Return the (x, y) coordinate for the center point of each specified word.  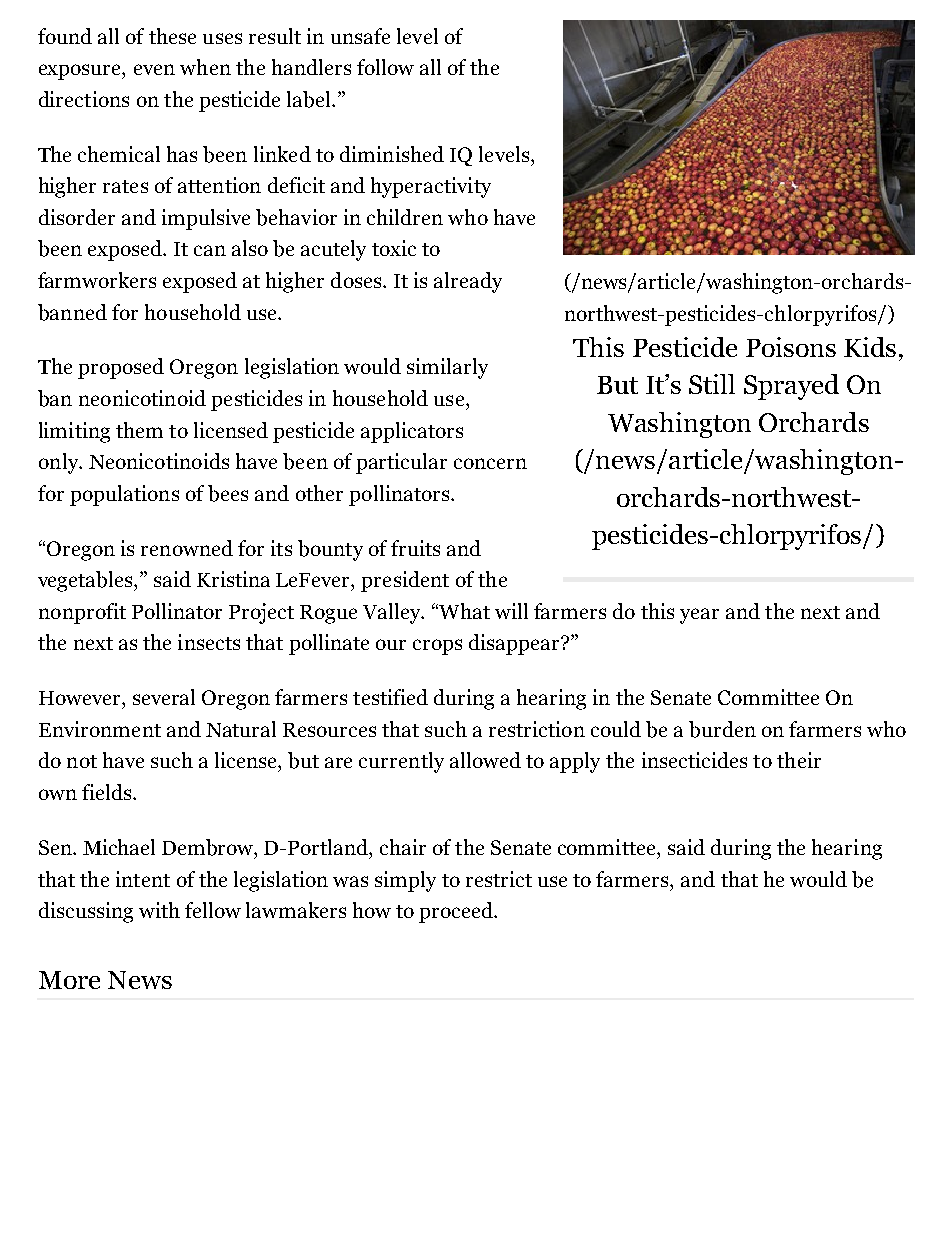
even (154, 69)
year (699, 616)
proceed (457, 912)
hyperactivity (431, 187)
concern (490, 463)
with (159, 910)
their (799, 760)
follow (385, 67)
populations (124, 495)
